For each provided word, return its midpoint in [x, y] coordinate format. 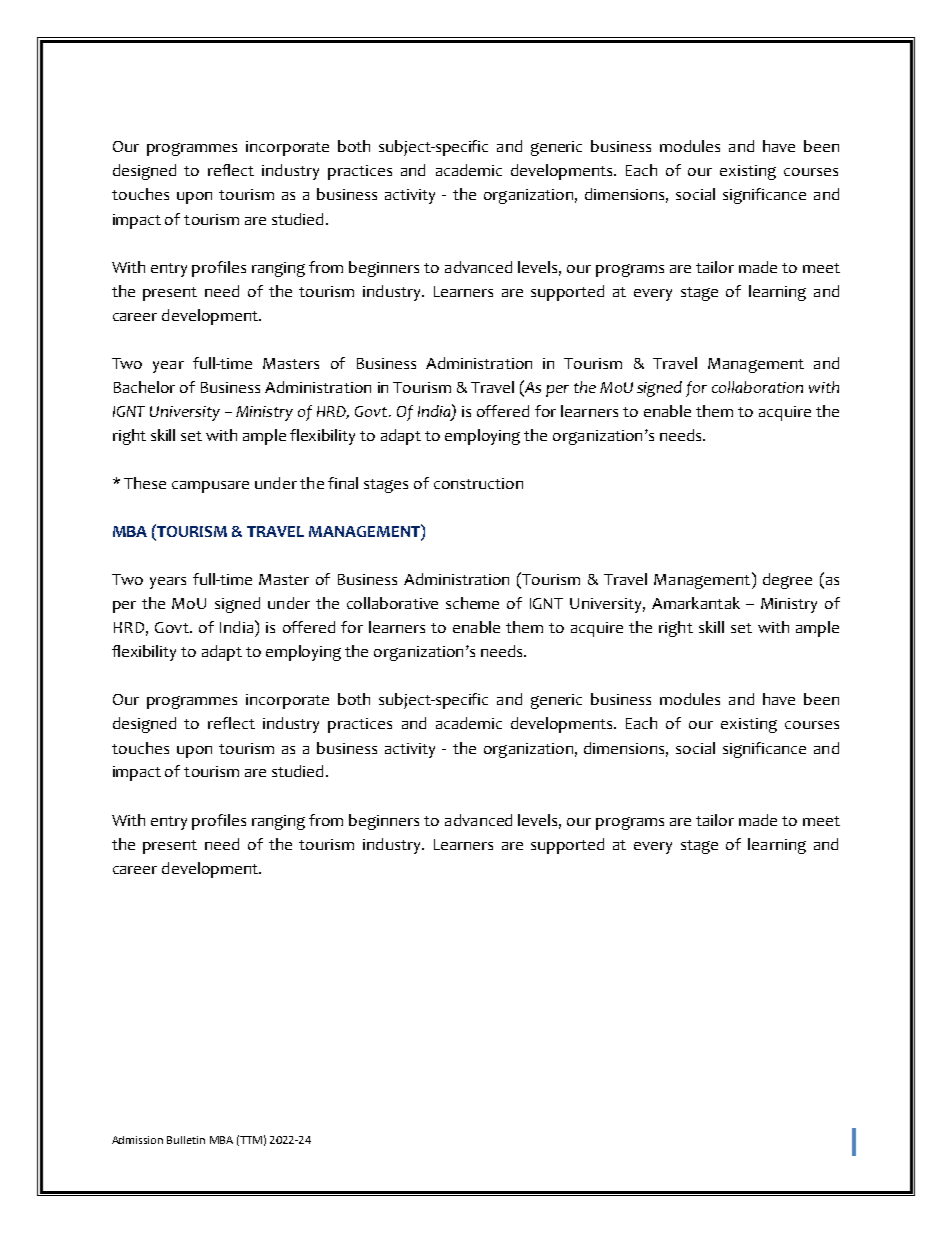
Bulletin [186, 1140]
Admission [137, 1140]
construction [478, 483]
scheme [472, 603]
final [343, 483]
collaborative [392, 603]
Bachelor [144, 387]
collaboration [757, 387]
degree [787, 581]
